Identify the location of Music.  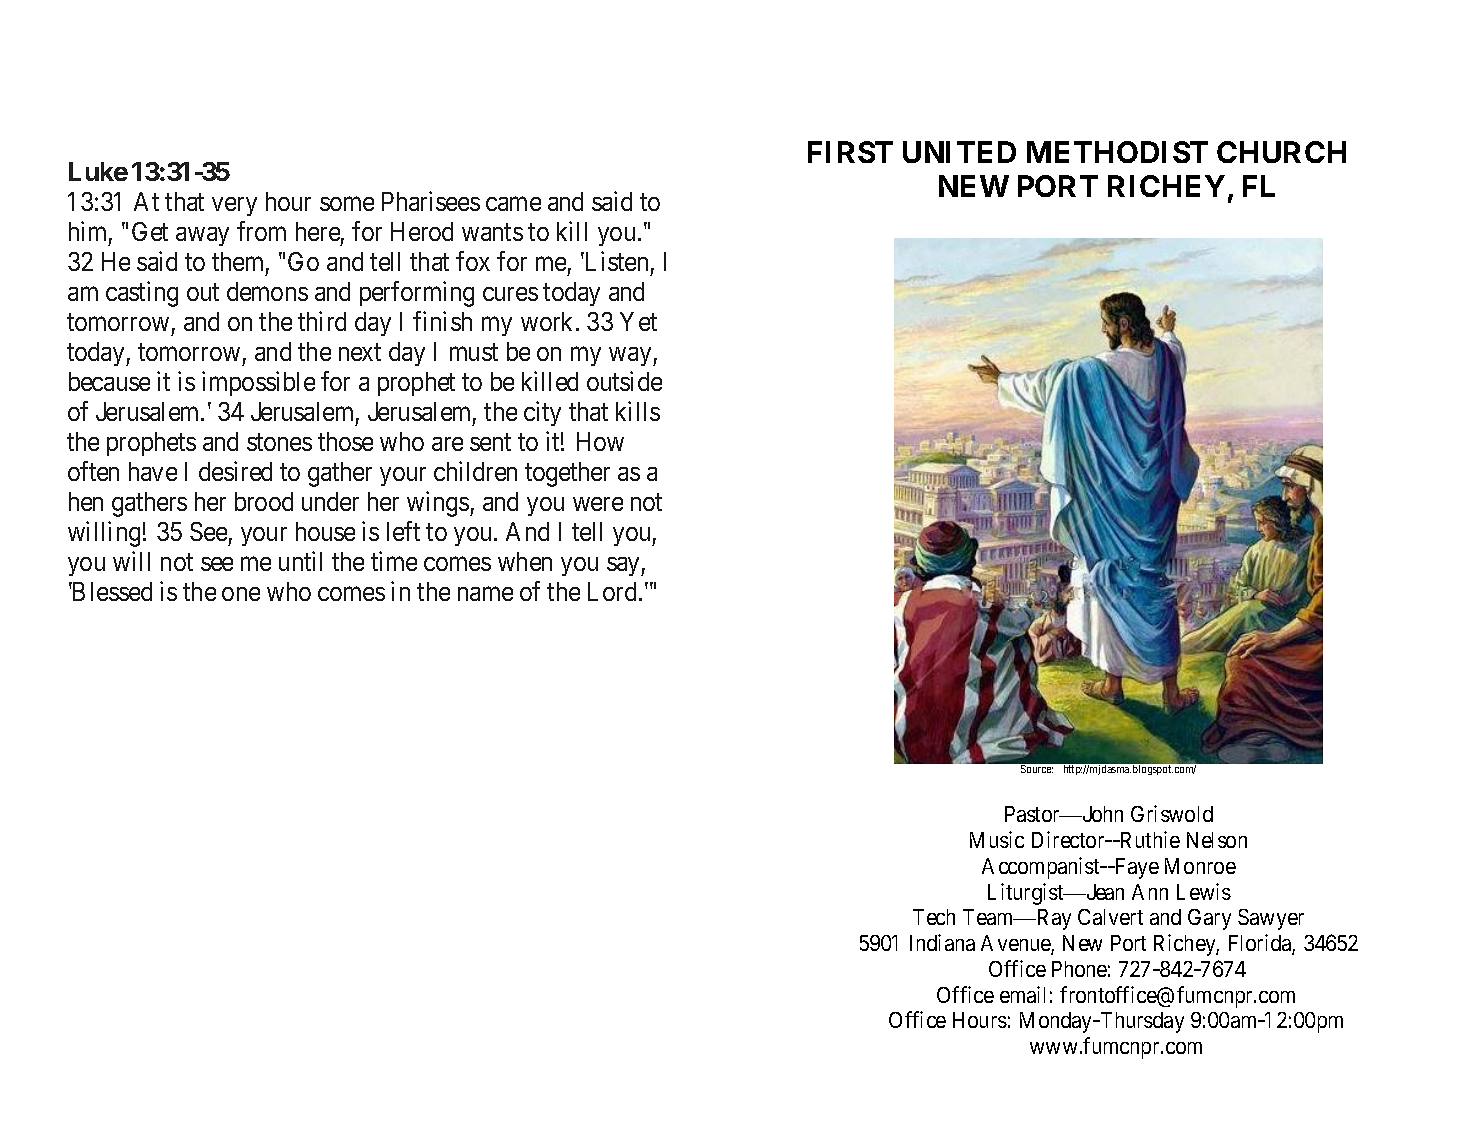
(997, 839).
